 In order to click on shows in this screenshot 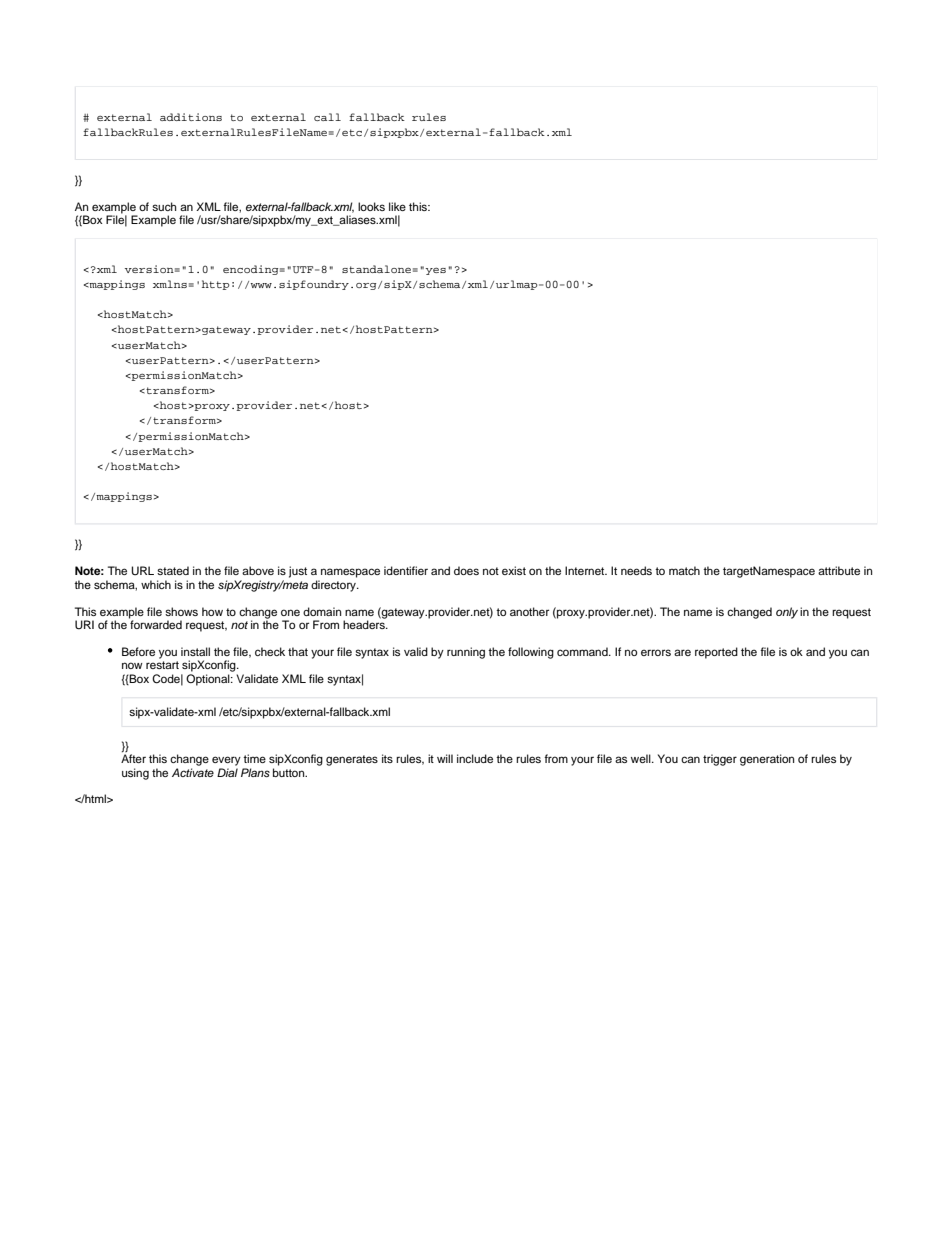, I will do `click(181, 611)`.
